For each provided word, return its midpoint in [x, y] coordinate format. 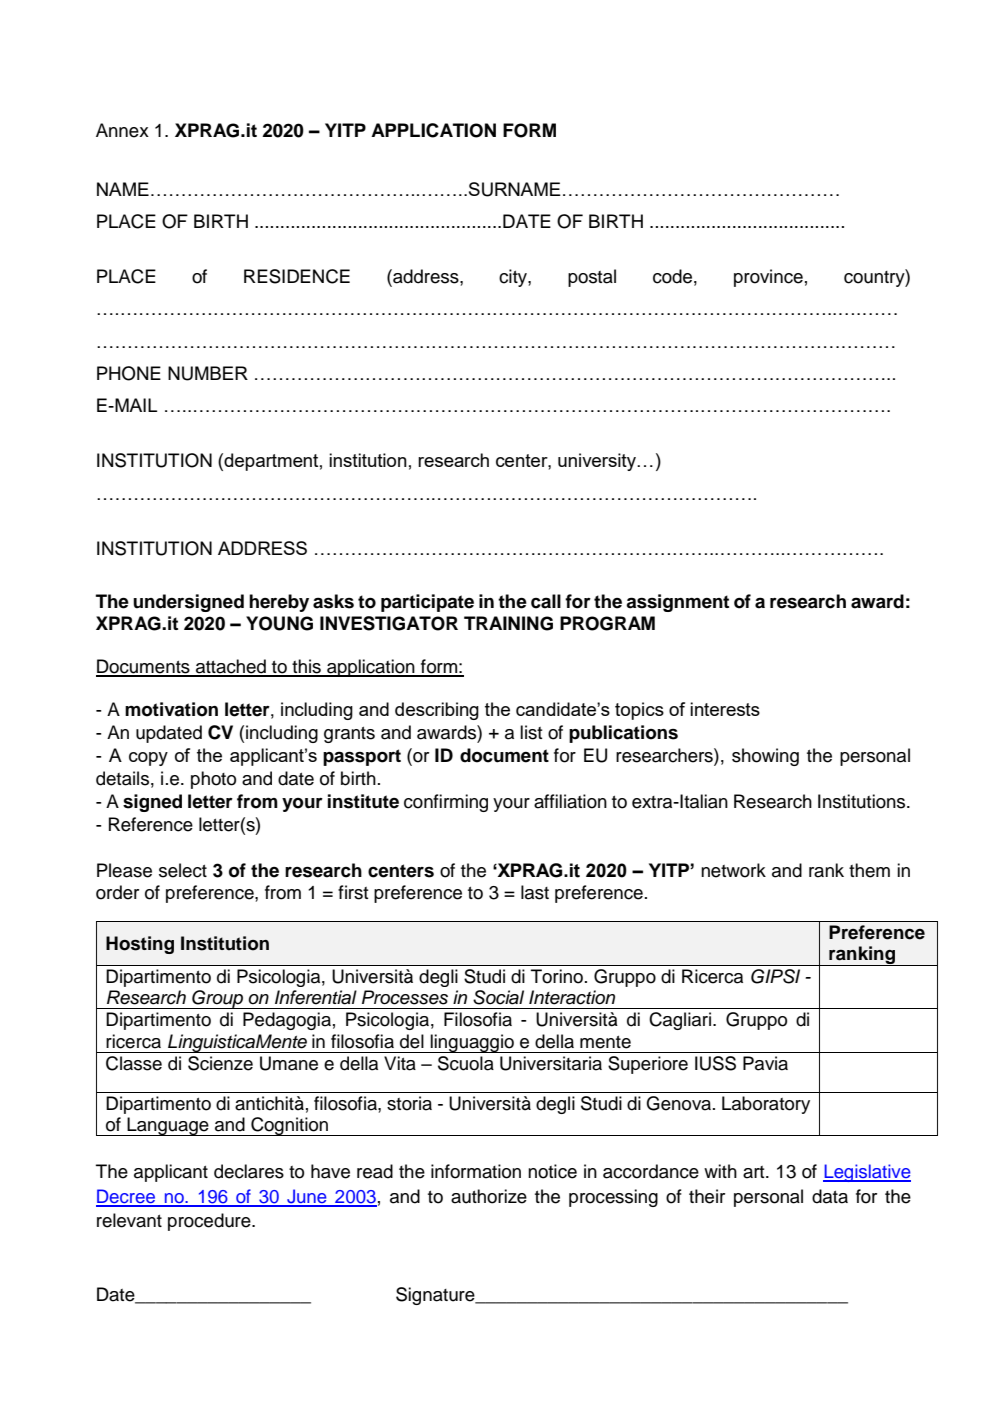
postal [592, 278]
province [768, 278]
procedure [210, 1222]
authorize [489, 1196]
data [830, 1196]
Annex [122, 130]
